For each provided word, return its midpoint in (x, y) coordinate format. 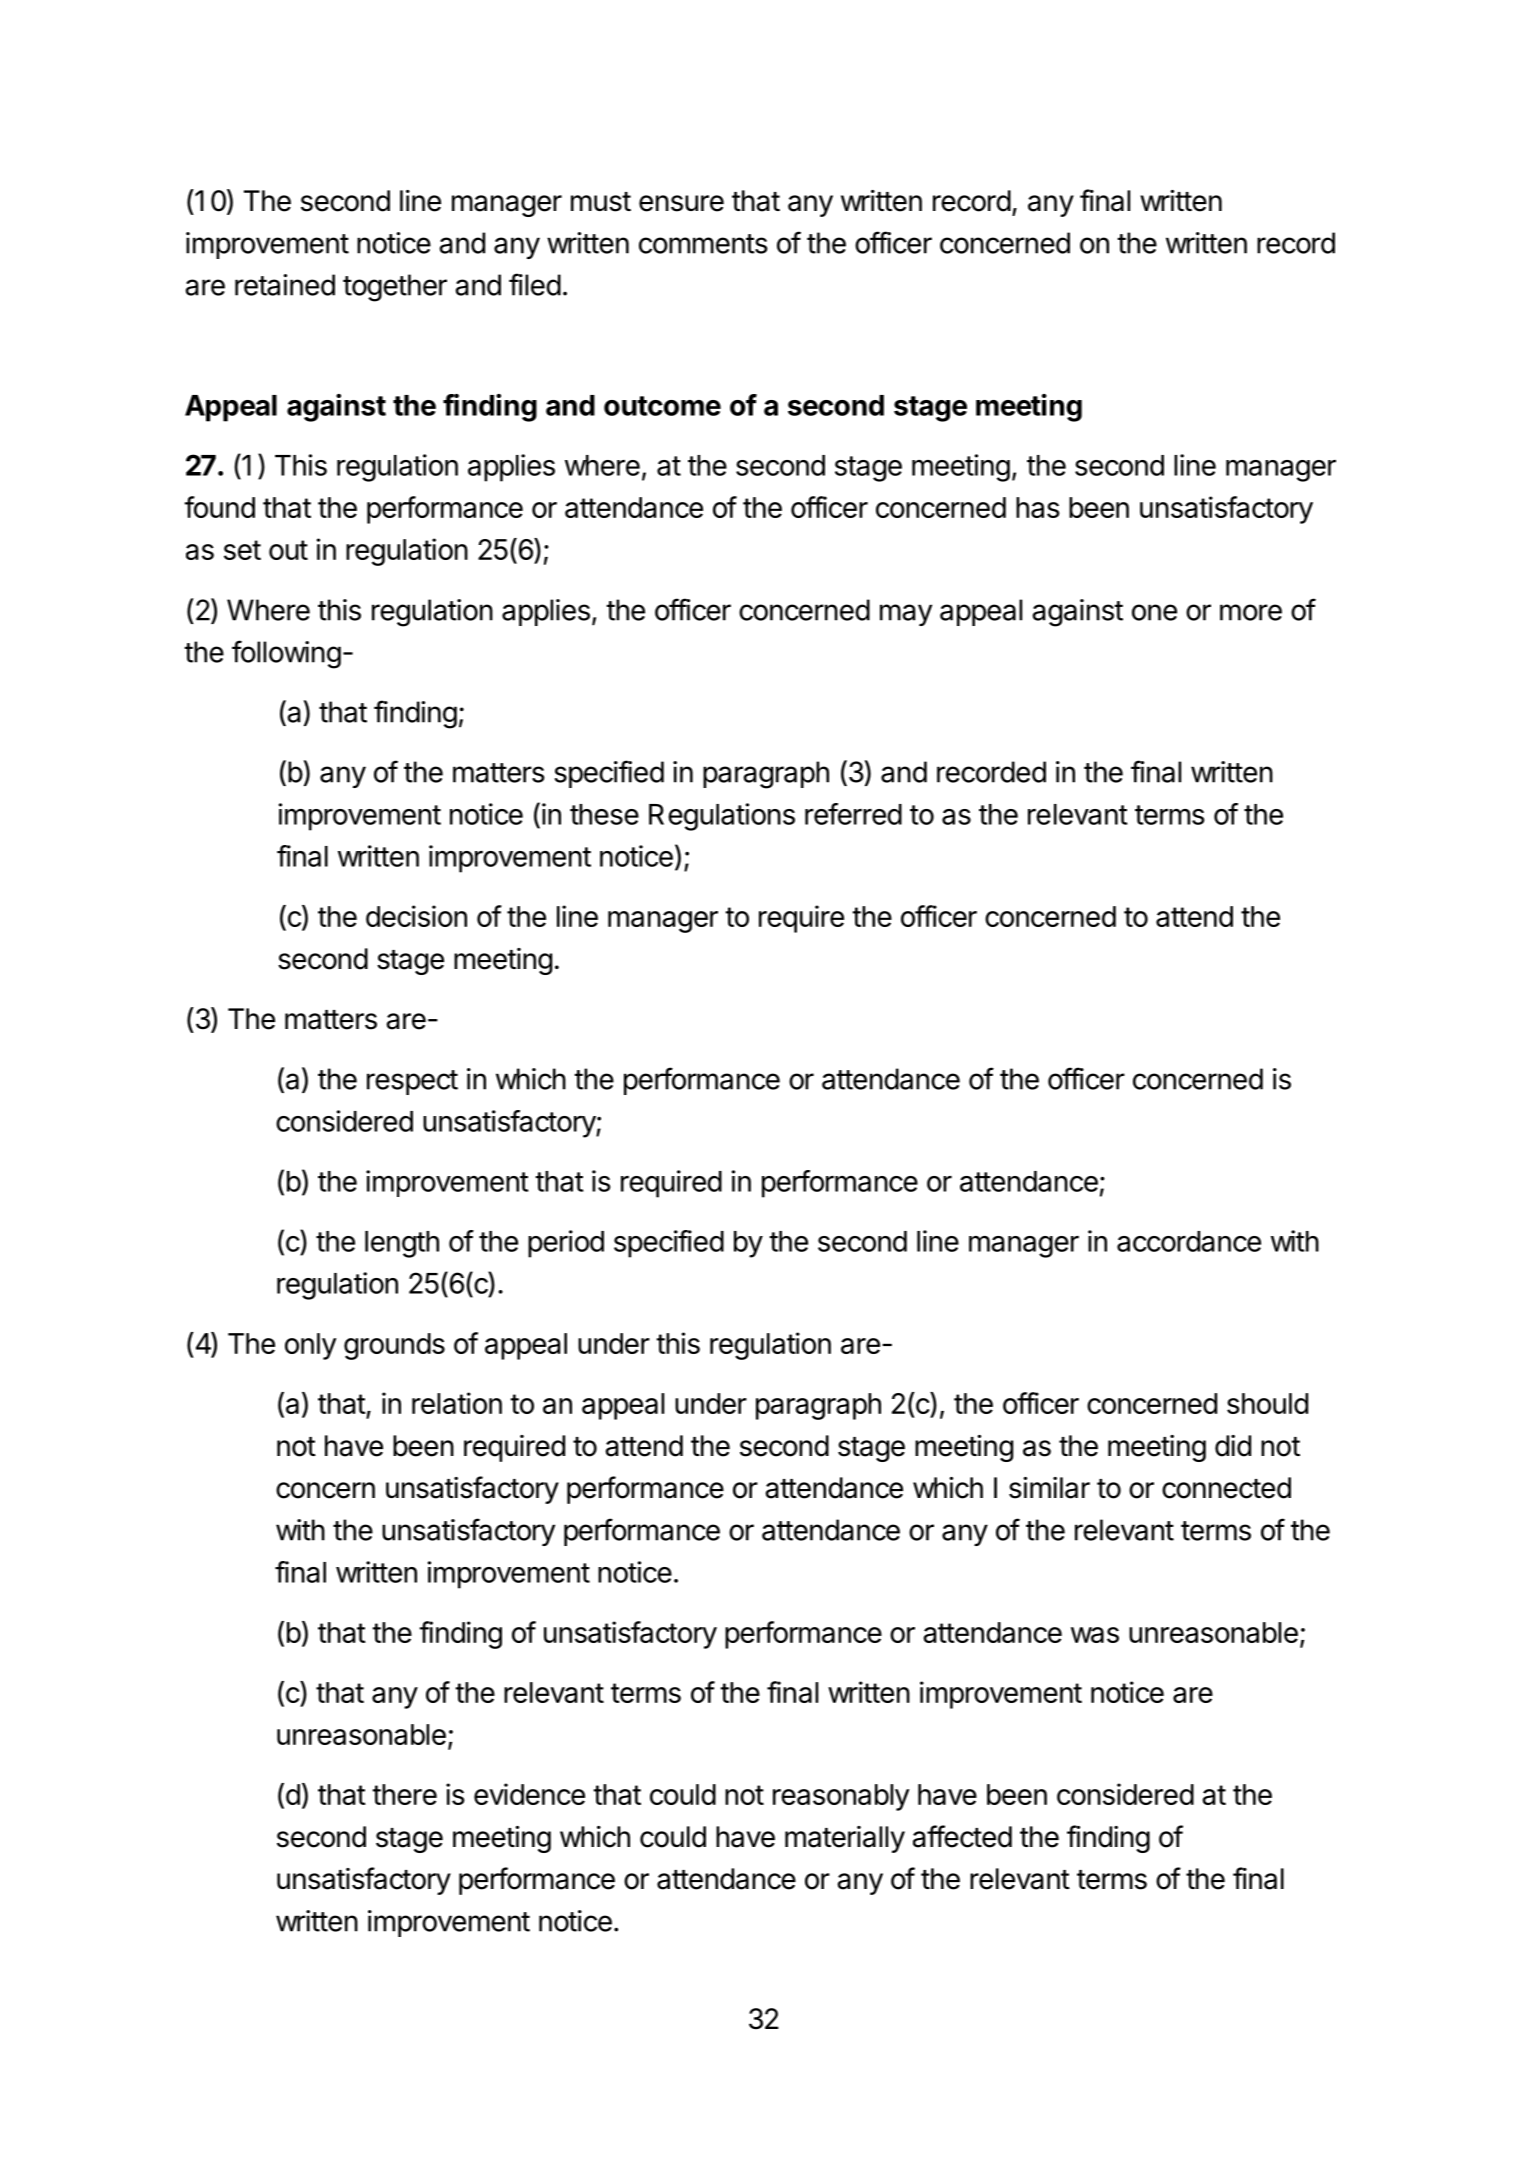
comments (703, 244)
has (1038, 507)
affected (962, 1836)
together (395, 288)
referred (853, 814)
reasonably (841, 1797)
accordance (1189, 1241)
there (404, 1794)
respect (412, 1082)
